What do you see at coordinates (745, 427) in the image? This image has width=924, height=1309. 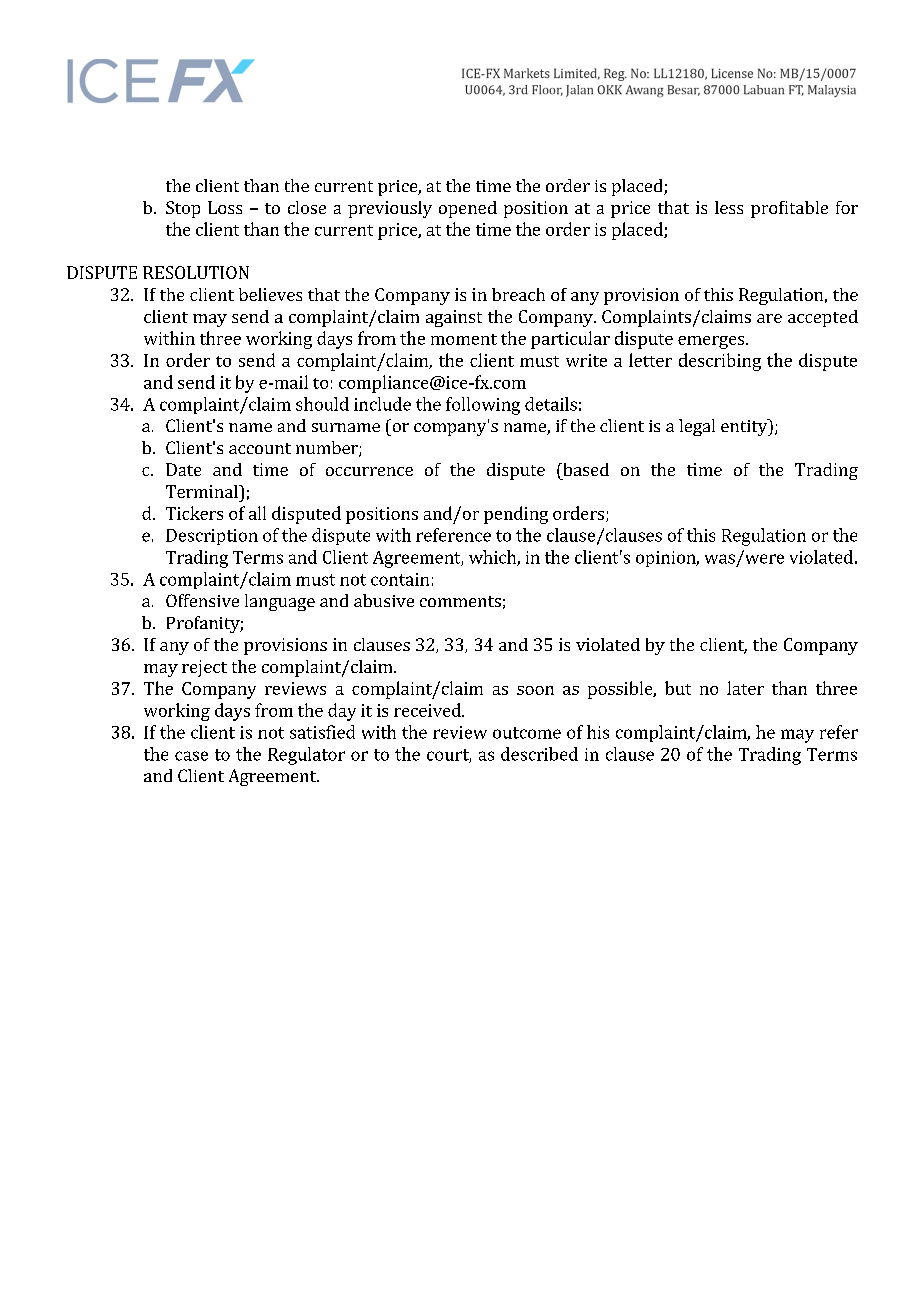 I see `entity` at bounding box center [745, 427].
